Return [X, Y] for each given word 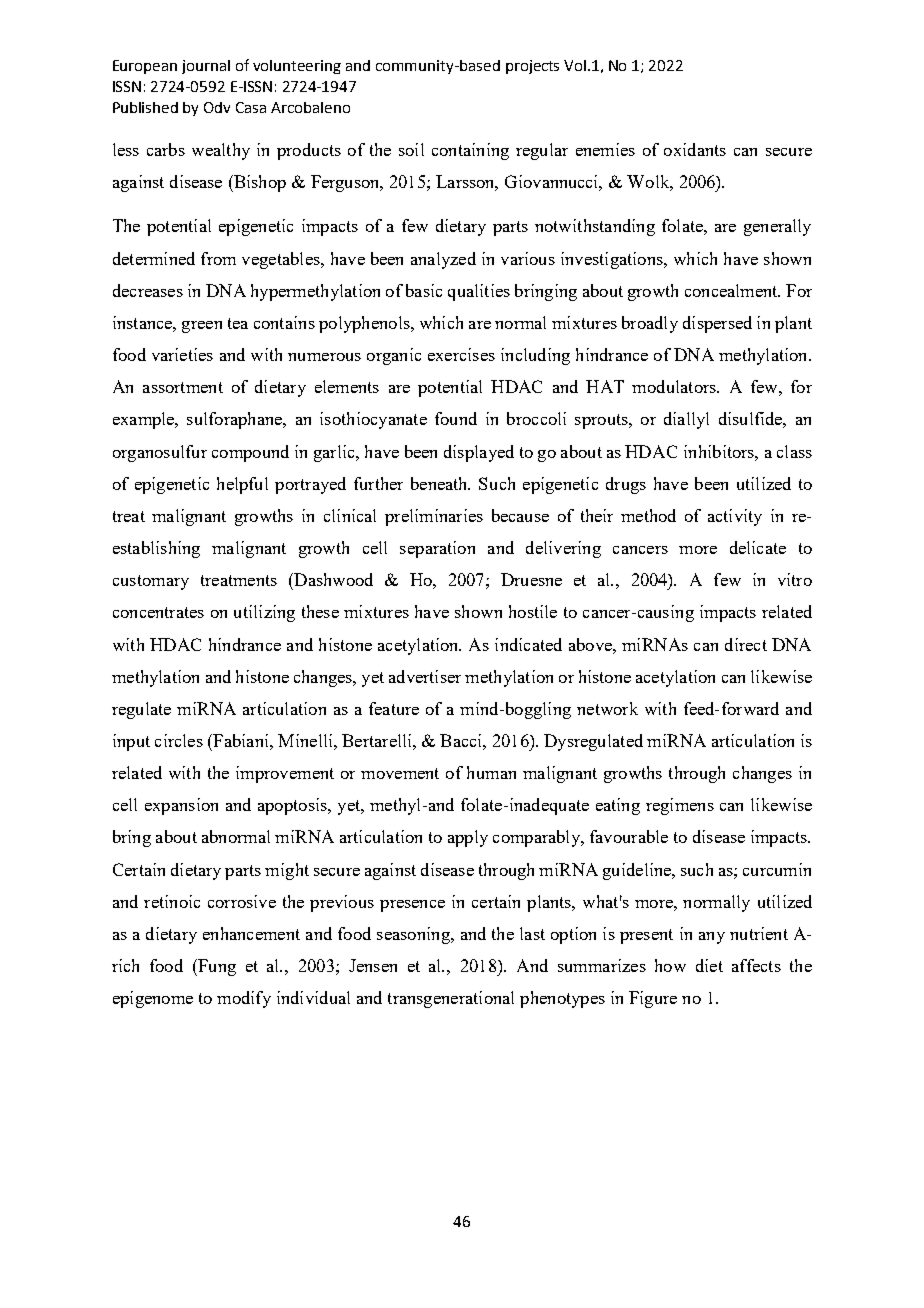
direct [746, 644]
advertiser [425, 676]
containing [470, 151]
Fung [216, 967]
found [456, 418]
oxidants [695, 149]
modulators [675, 386]
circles [179, 740]
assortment [183, 387]
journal [206, 67]
